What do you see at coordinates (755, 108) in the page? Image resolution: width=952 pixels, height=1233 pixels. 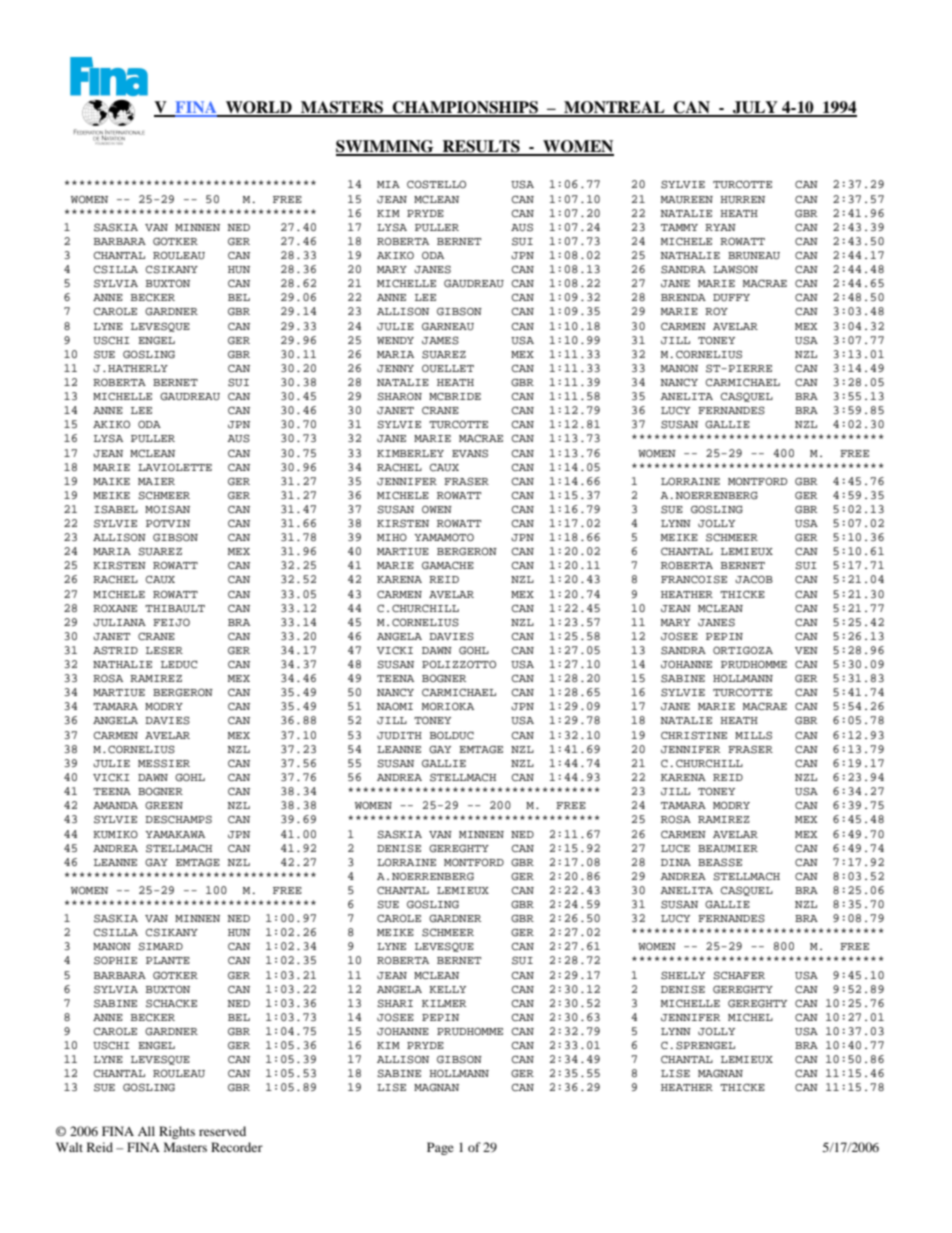 I see `JULY` at bounding box center [755, 108].
